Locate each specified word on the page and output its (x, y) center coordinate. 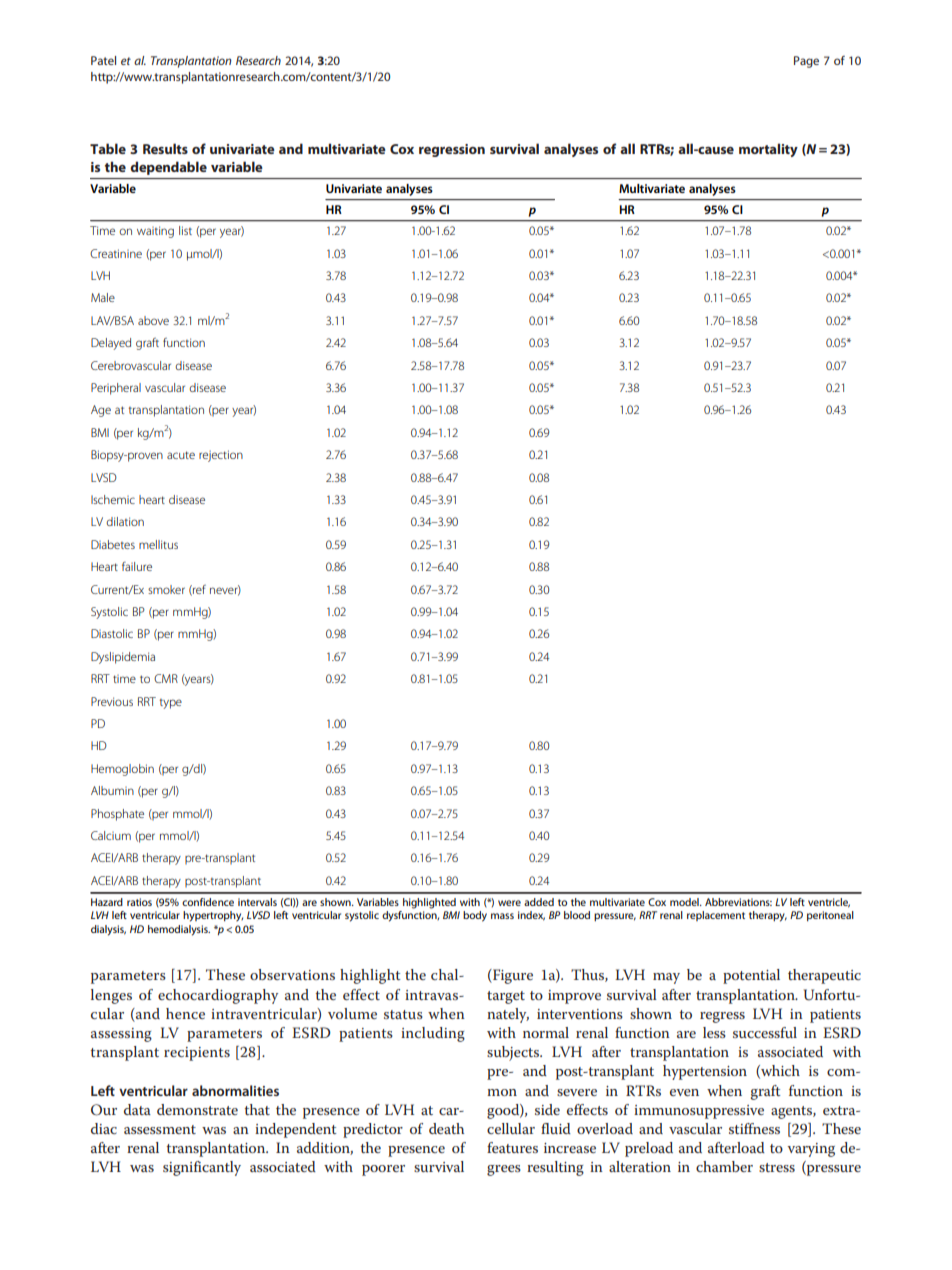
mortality (768, 150)
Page (806, 62)
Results (165, 148)
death (446, 1128)
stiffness (754, 1128)
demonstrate (197, 1109)
